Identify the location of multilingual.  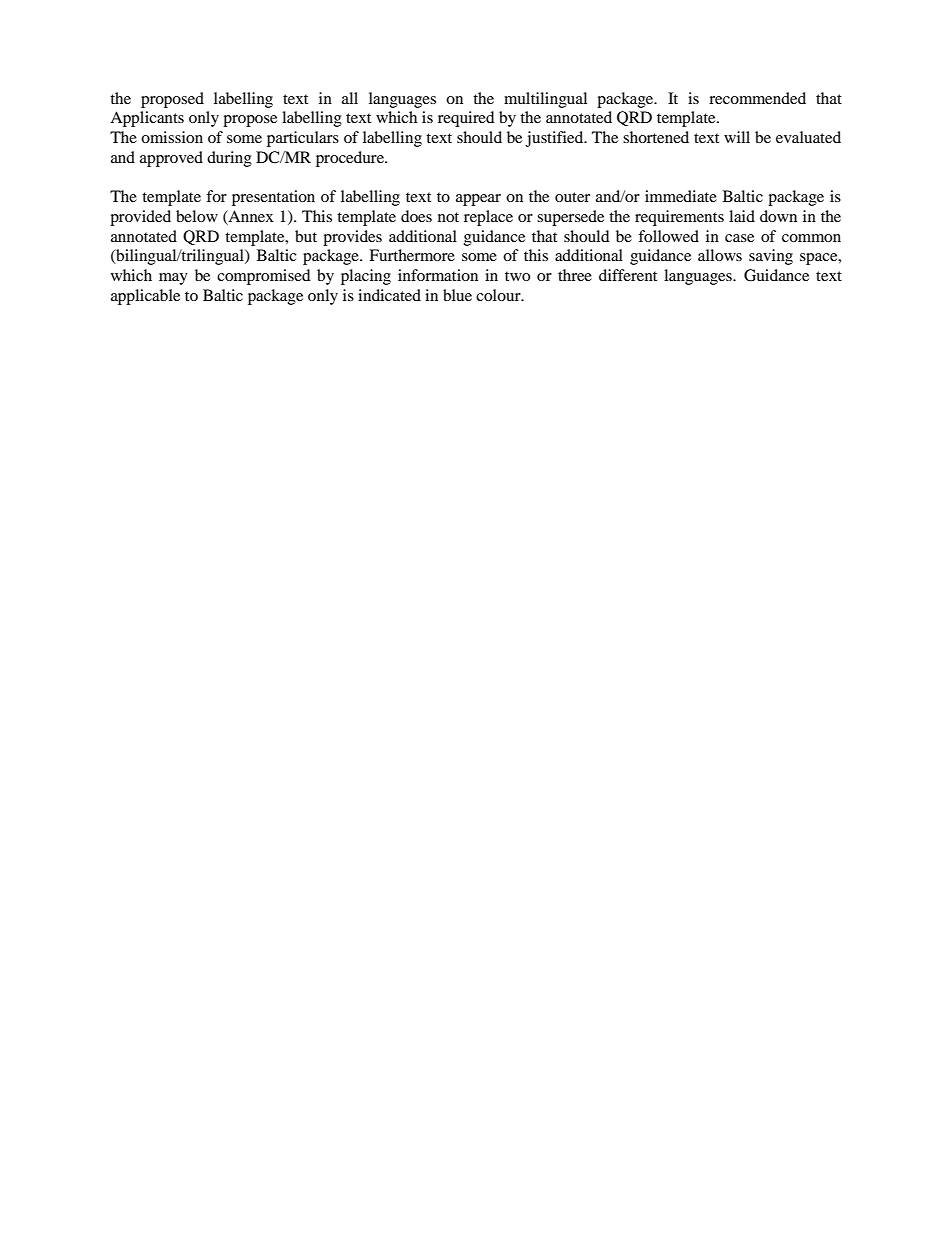
(545, 100).
